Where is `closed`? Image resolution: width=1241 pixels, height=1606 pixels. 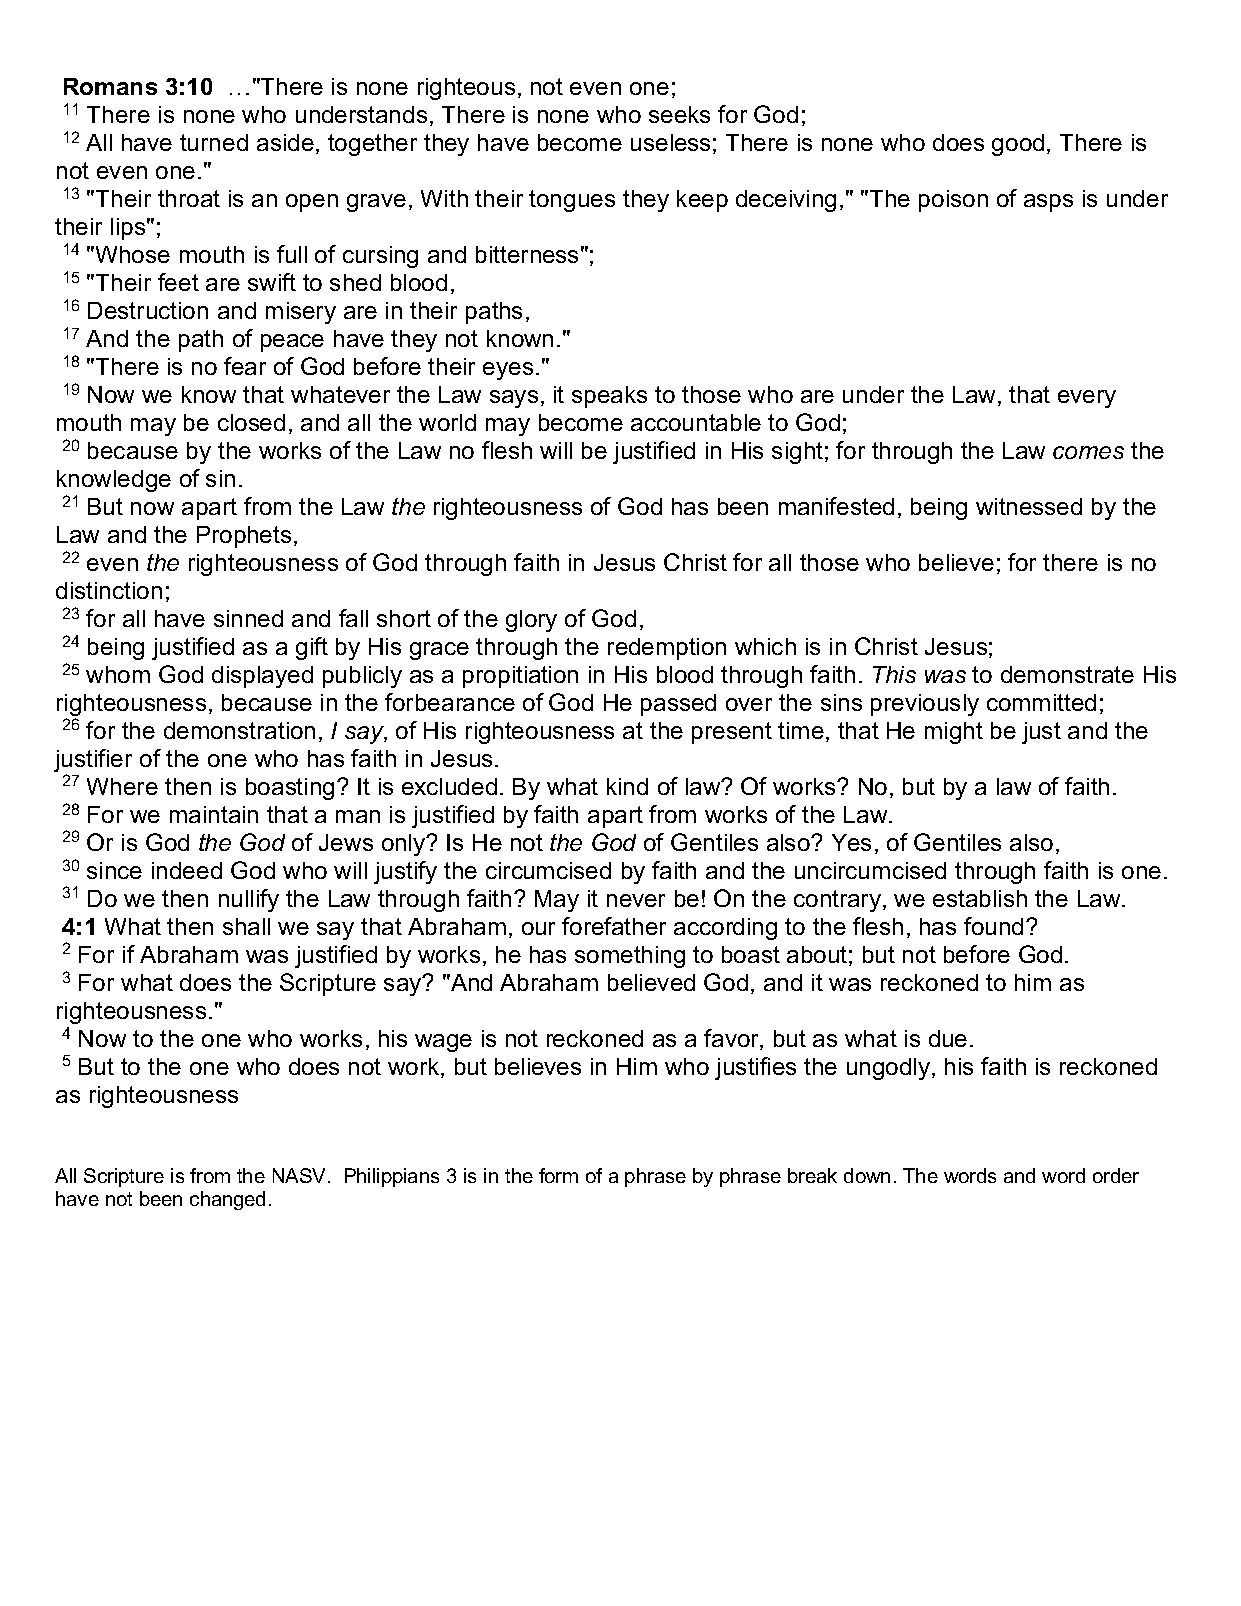
closed is located at coordinates (251, 422).
